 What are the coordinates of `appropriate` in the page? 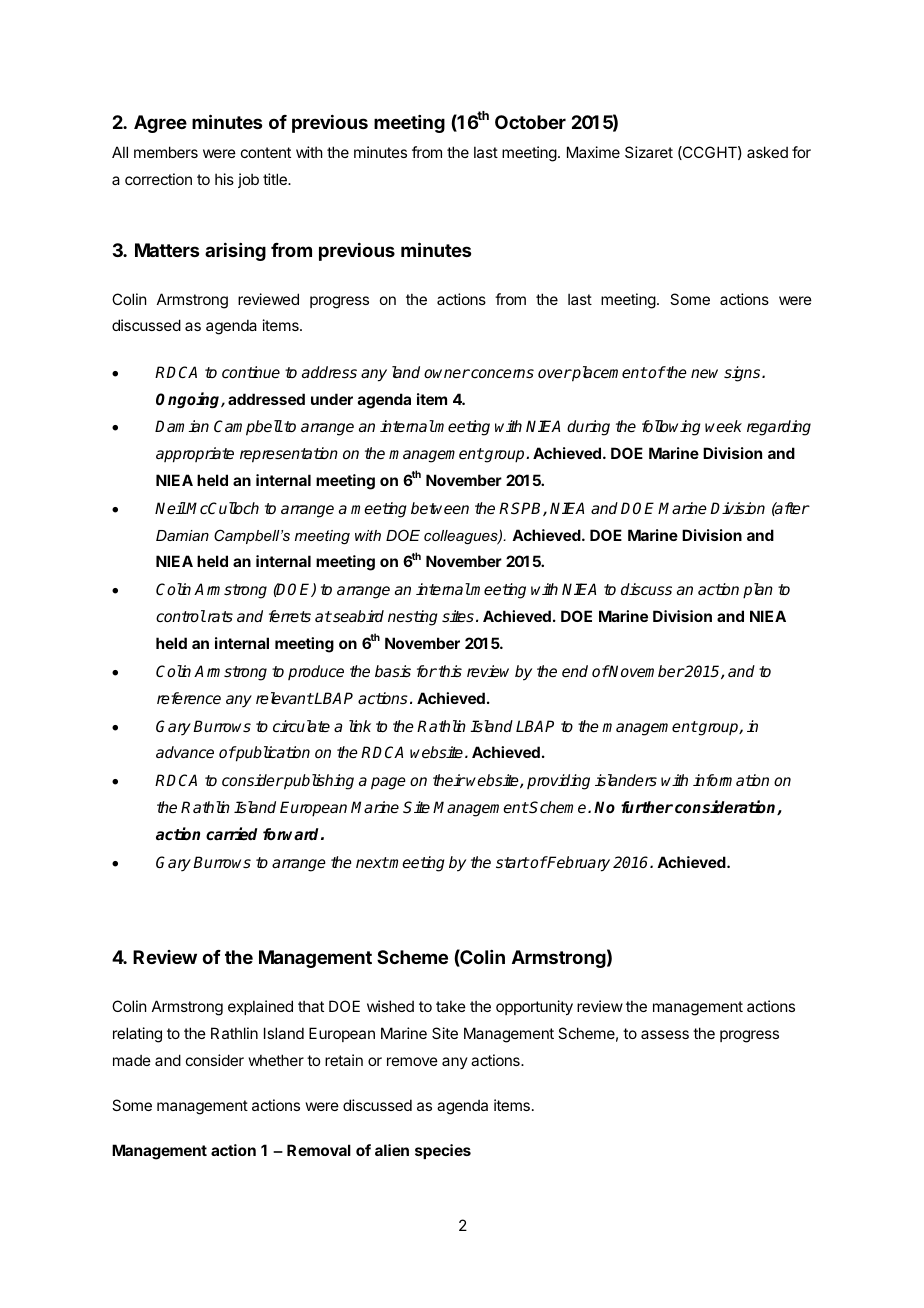 It's located at (195, 455).
